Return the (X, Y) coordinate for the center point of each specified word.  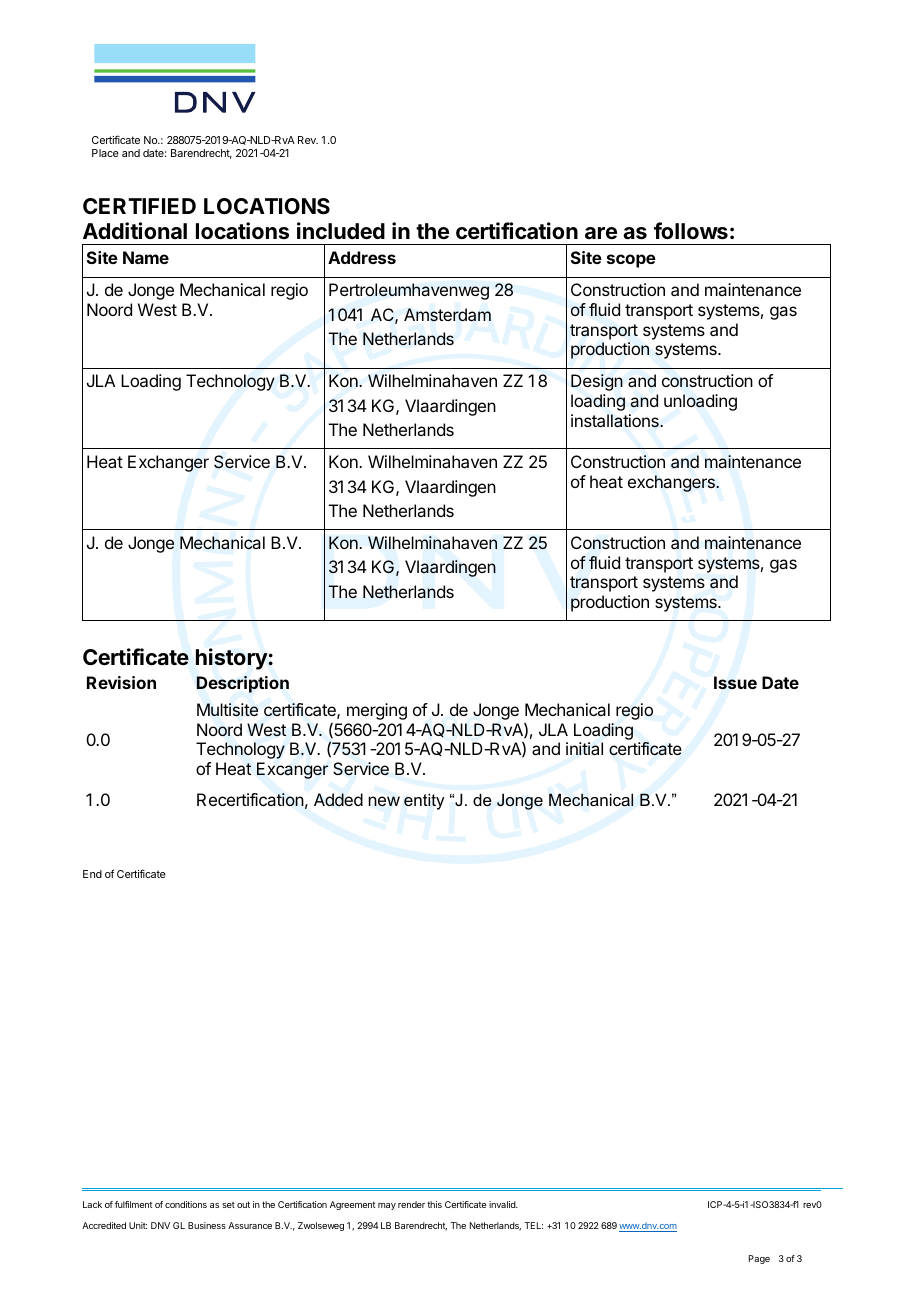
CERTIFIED (139, 206)
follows (691, 231)
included (341, 231)
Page (759, 1259)
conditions (186, 1204)
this (434, 1204)
